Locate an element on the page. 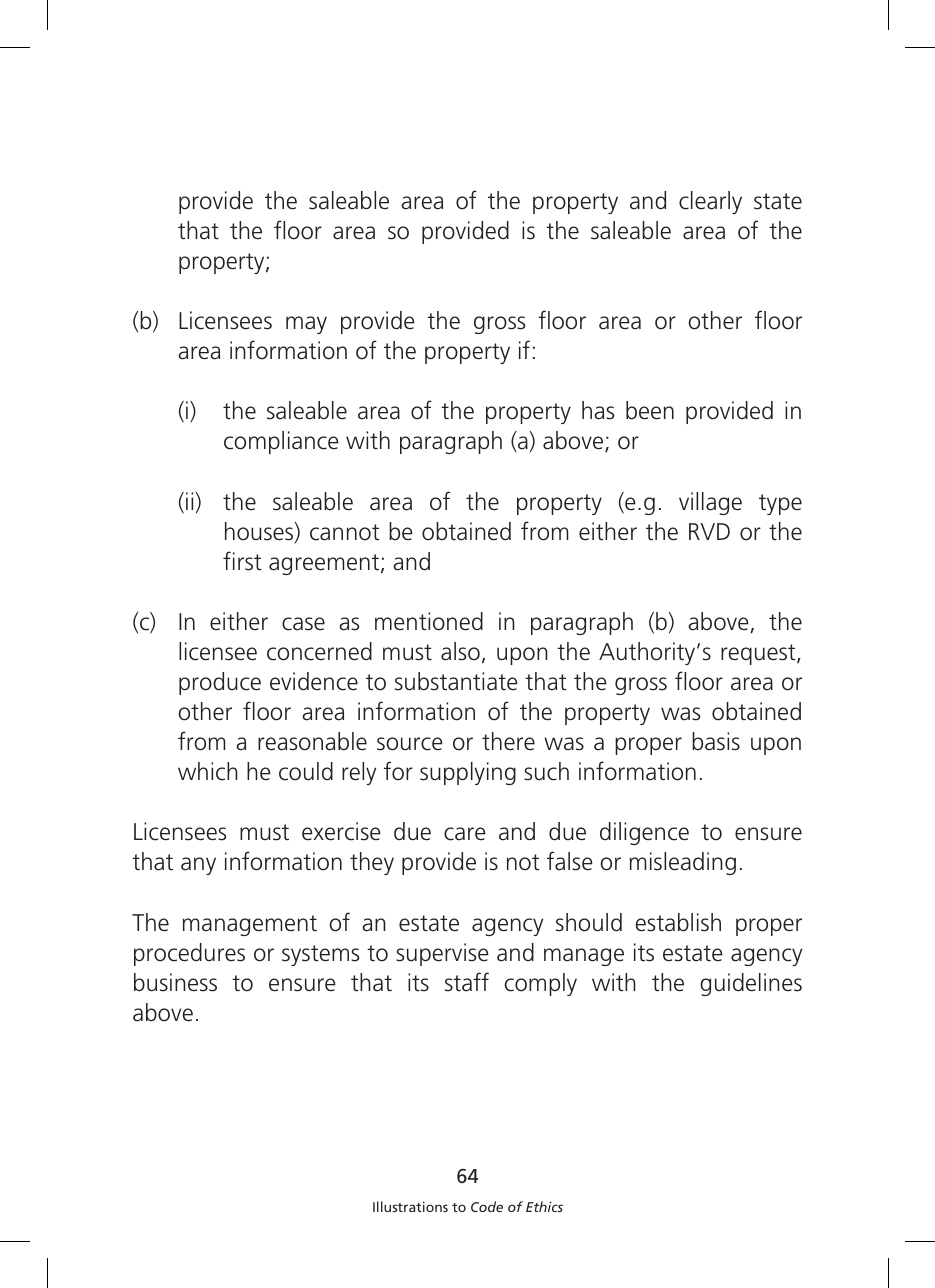 Image resolution: width=935 pixels, height=1288 pixels. procedures is located at coordinates (189, 954).
